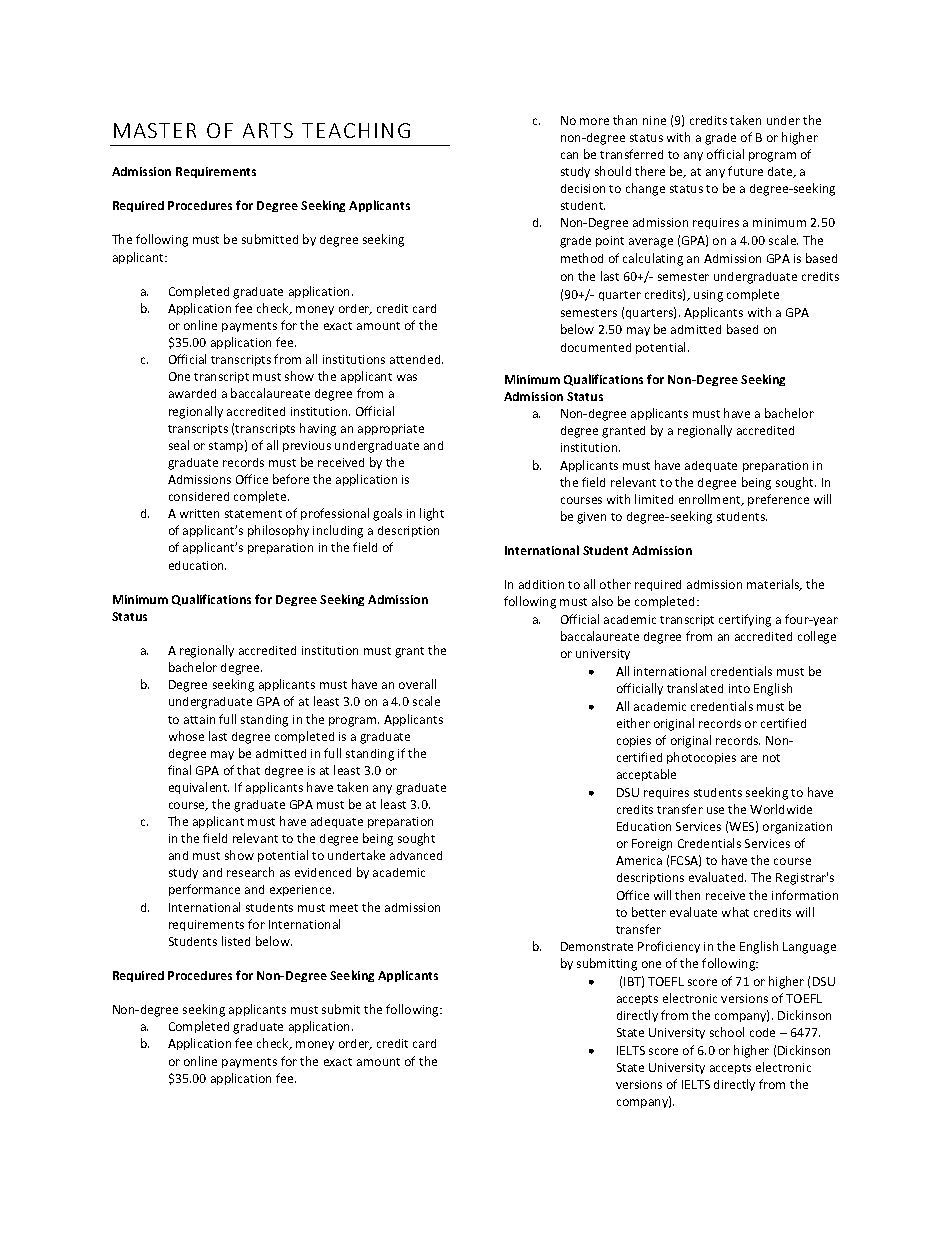 This screenshot has width=952, height=1233. What do you see at coordinates (416, 359) in the screenshot?
I see `attended` at bounding box center [416, 359].
